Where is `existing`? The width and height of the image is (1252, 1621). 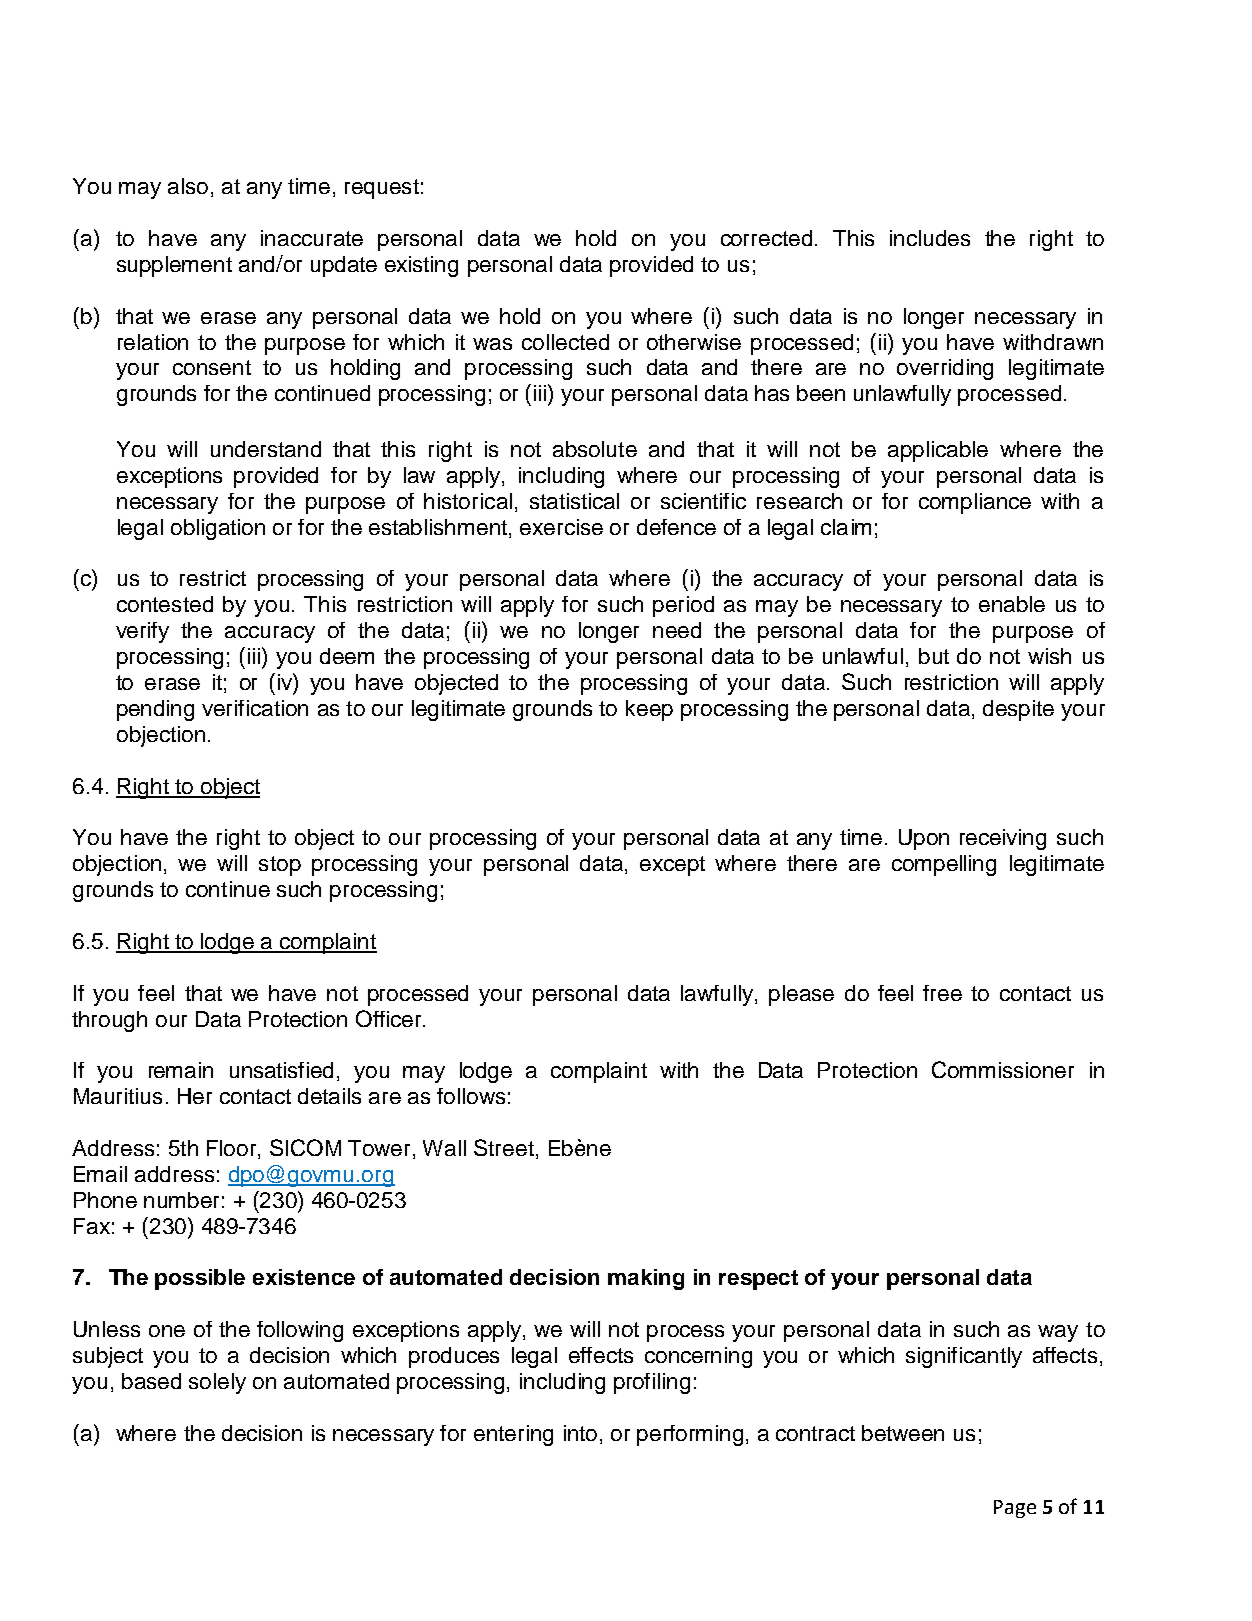 existing is located at coordinates (421, 266).
